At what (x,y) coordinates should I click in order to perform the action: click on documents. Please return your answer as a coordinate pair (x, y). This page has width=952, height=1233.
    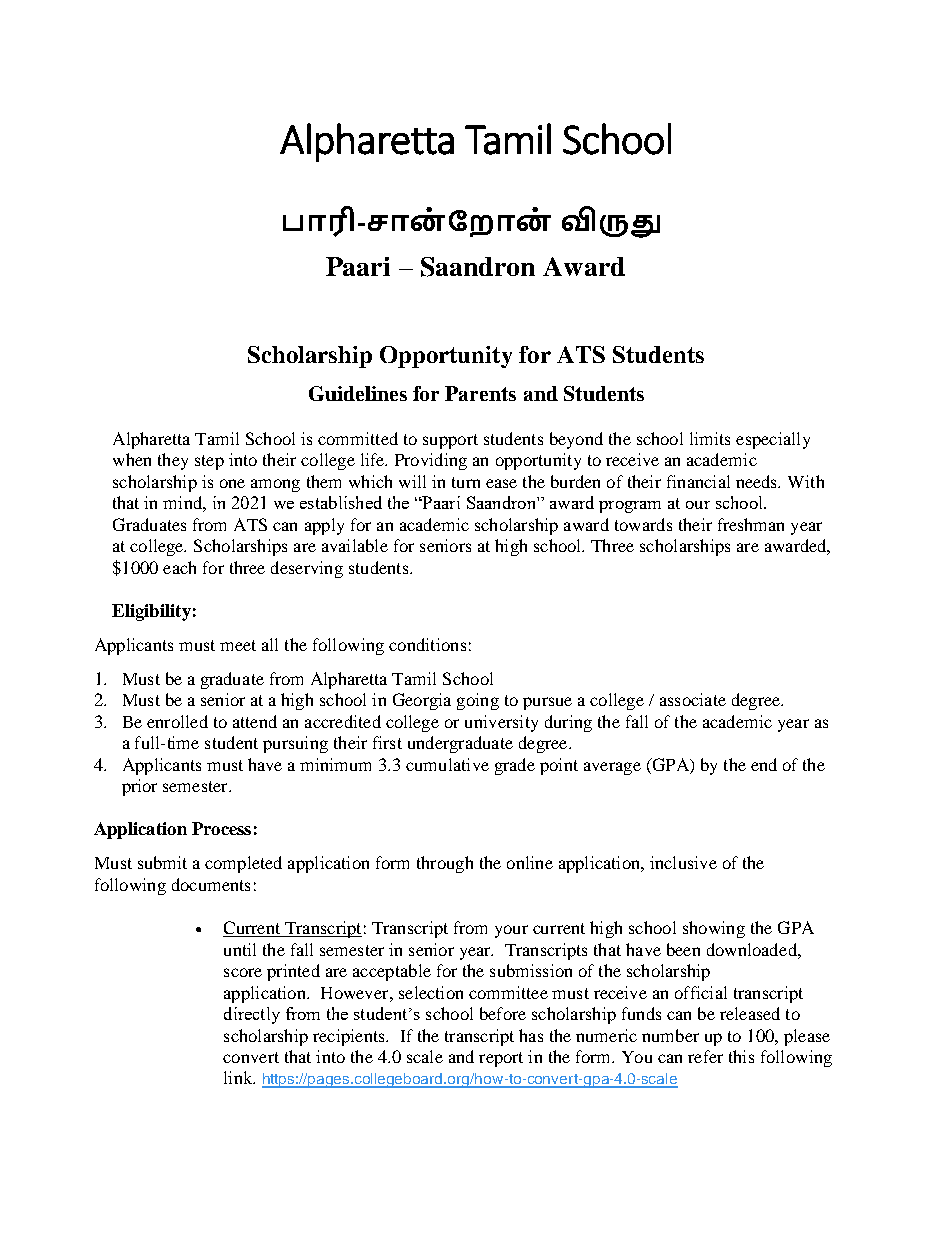
    Looking at the image, I should click on (211, 884).
